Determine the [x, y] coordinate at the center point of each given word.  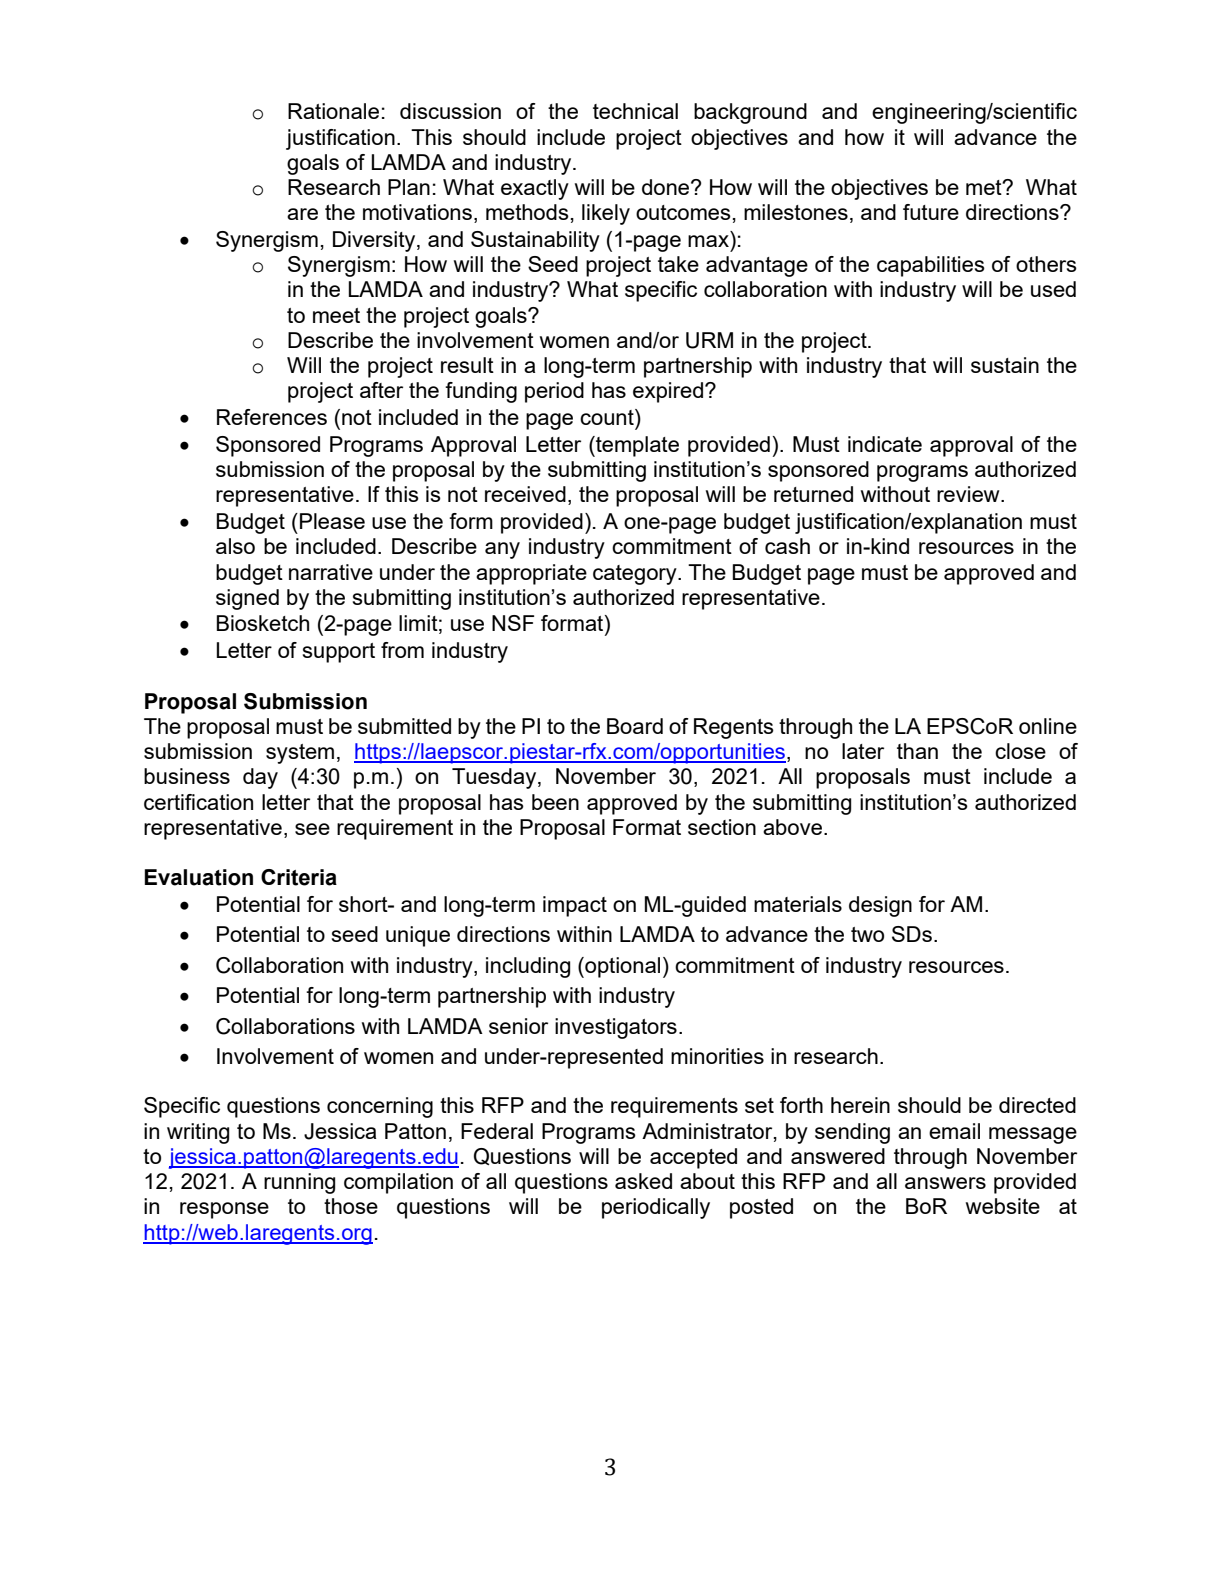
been [555, 802]
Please [332, 521]
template [636, 446]
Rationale [333, 111]
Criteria [299, 877]
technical [635, 111]
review [969, 494]
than [917, 751]
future [931, 212]
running [299, 1183]
